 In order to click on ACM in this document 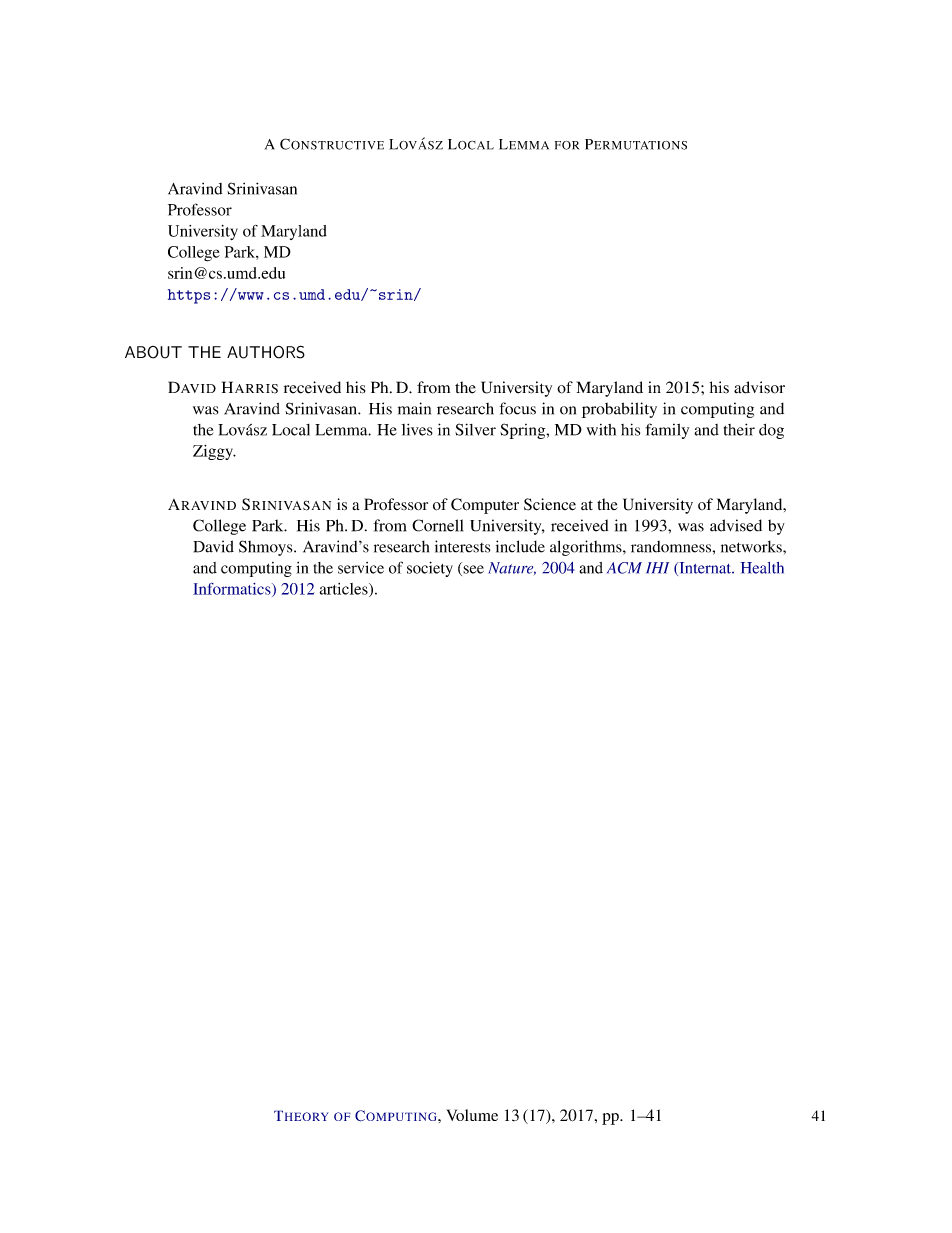, I will do `click(624, 568)`.
